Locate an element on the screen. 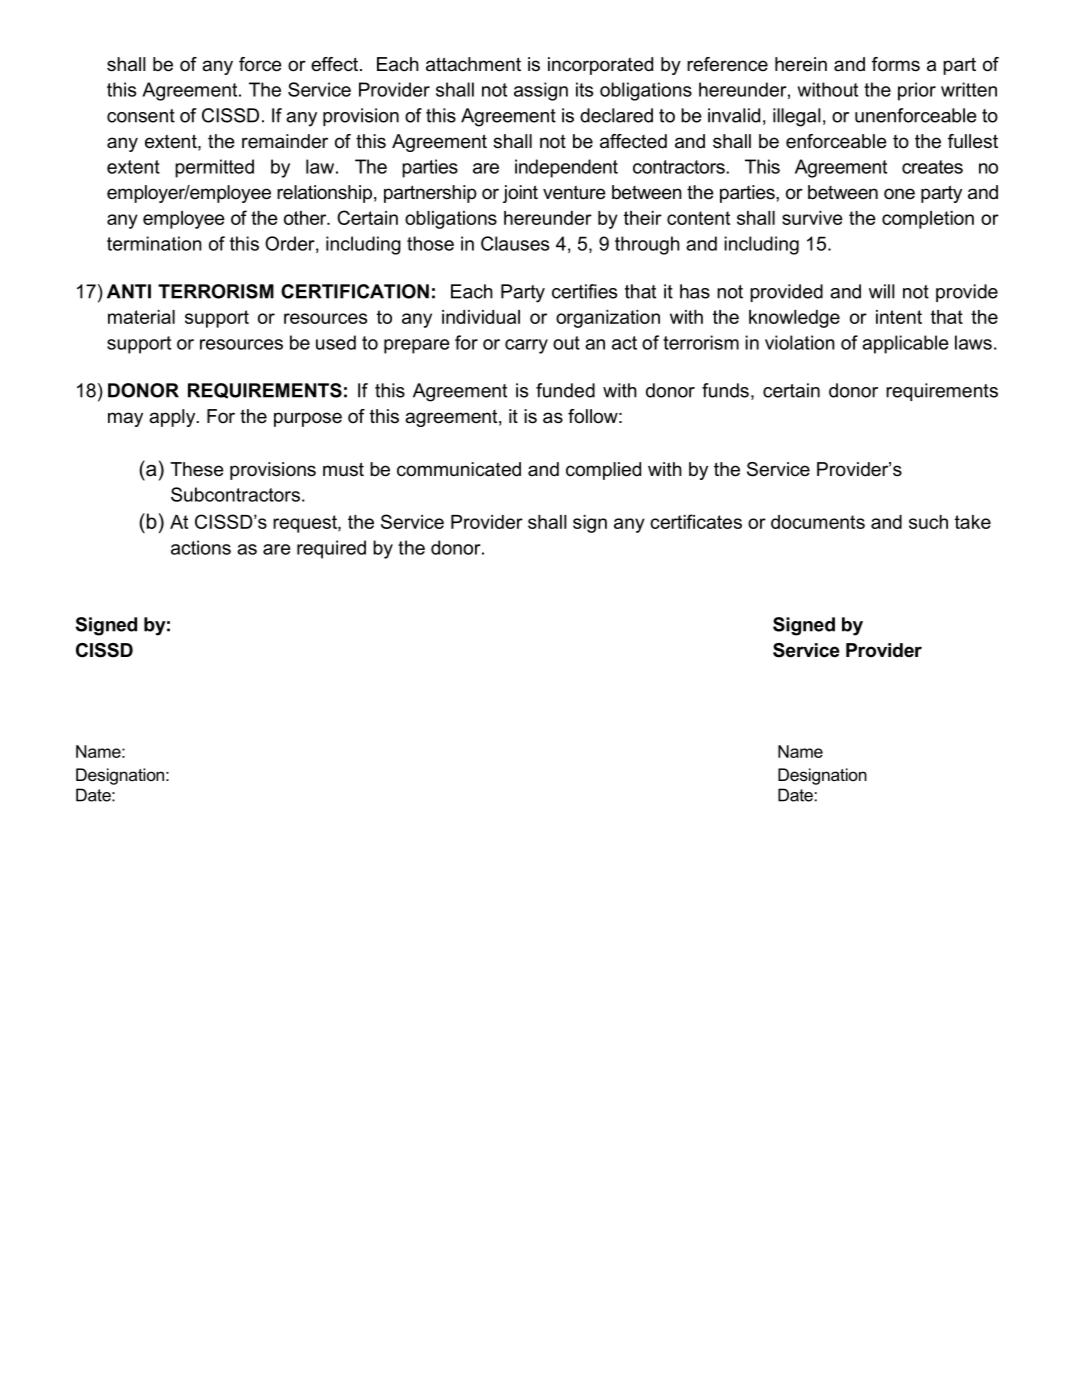 The width and height of the screenshot is (1078, 1395). used is located at coordinates (336, 342).
